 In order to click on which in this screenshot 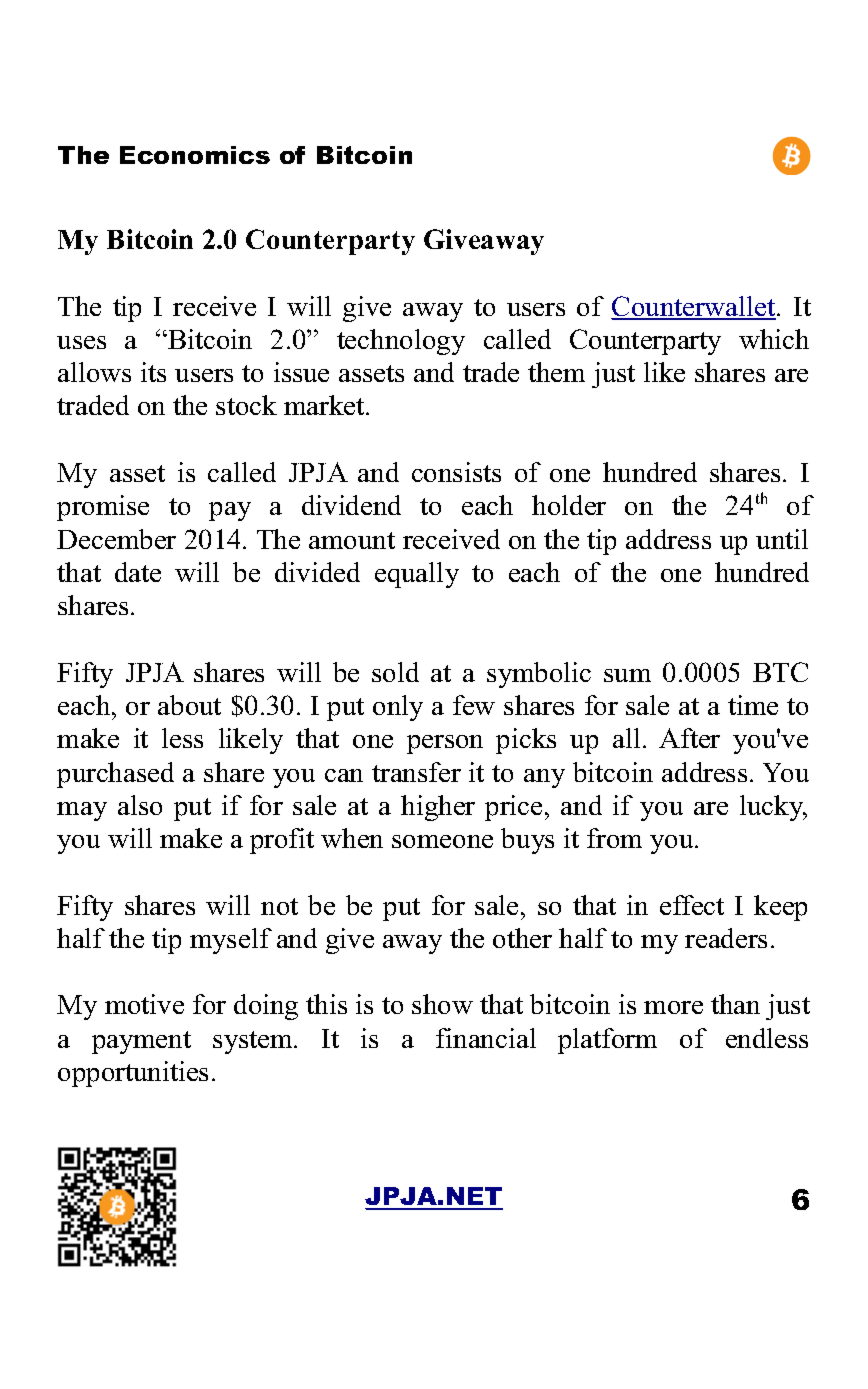, I will do `click(774, 339)`.
